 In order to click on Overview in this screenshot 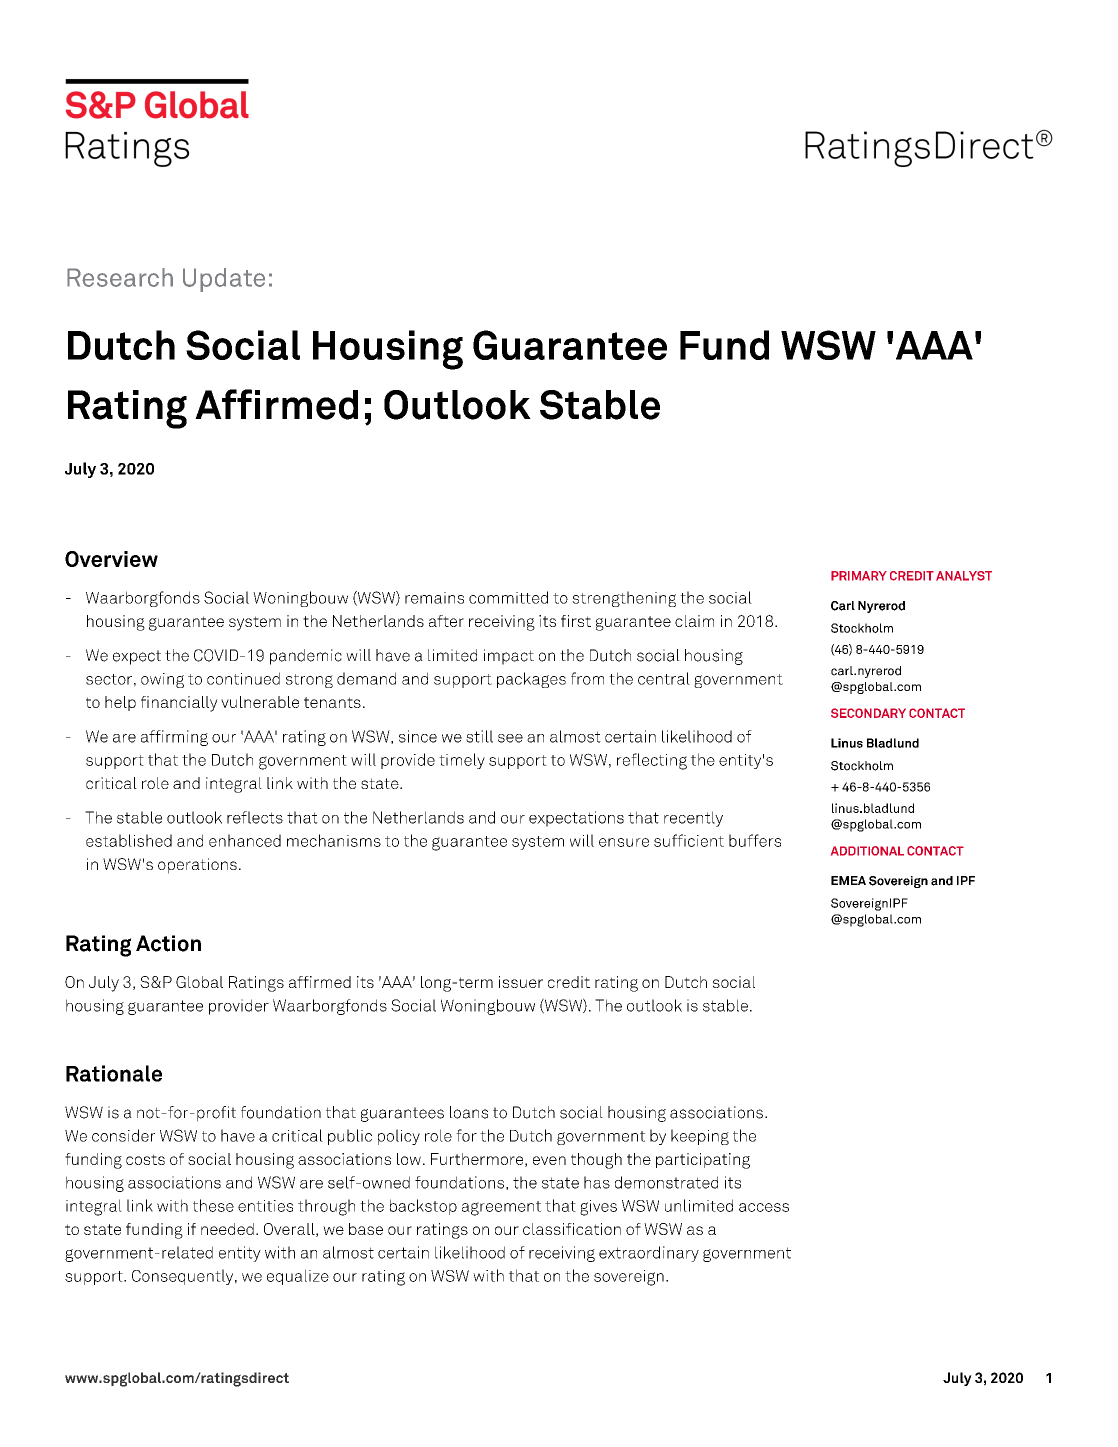, I will do `click(111, 559)`.
